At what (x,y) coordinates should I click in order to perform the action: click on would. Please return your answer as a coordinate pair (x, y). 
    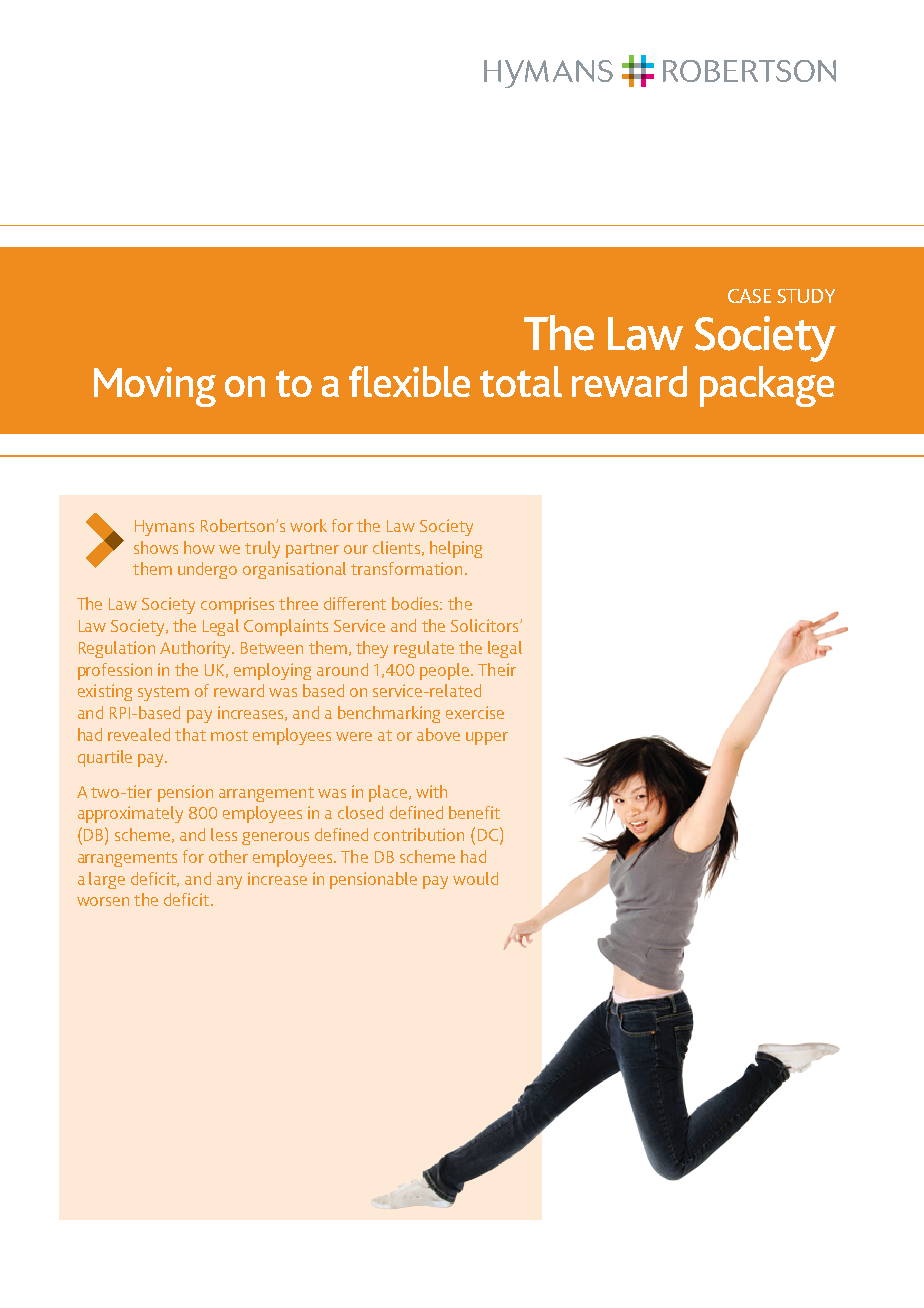
    Looking at the image, I should click on (475, 878).
